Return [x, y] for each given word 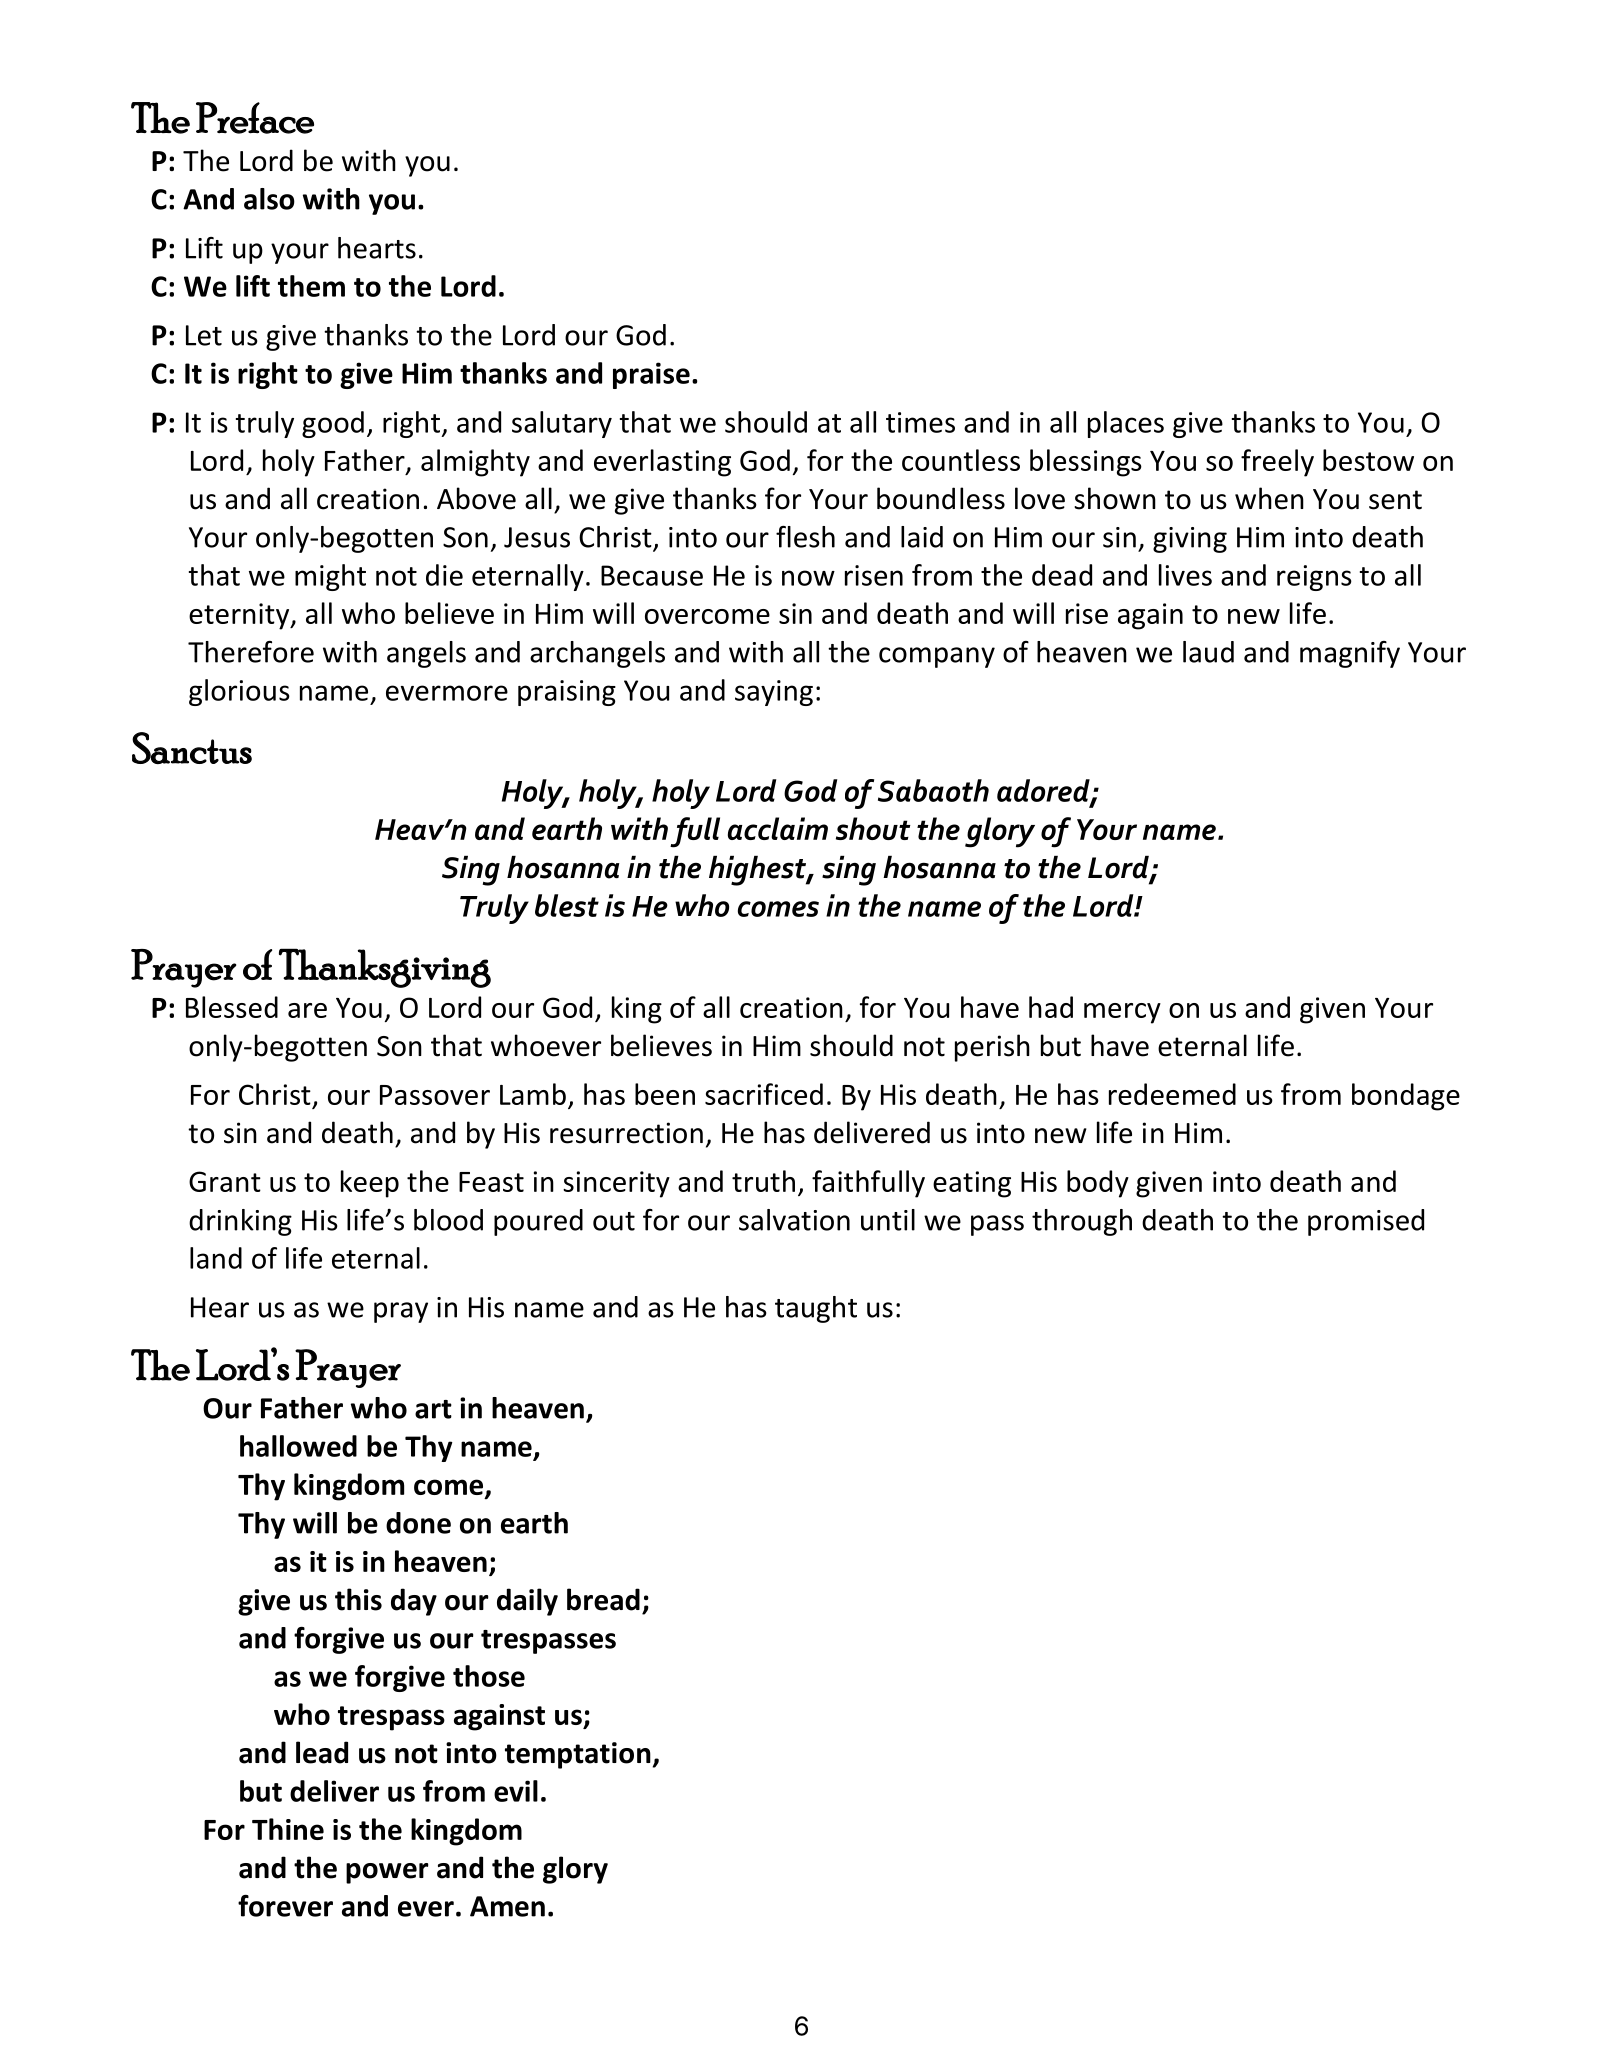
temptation [578, 1755]
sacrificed [764, 1094]
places [1126, 424]
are [307, 1010]
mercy [1122, 1013]
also [269, 199]
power [387, 1873]
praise [651, 375]
